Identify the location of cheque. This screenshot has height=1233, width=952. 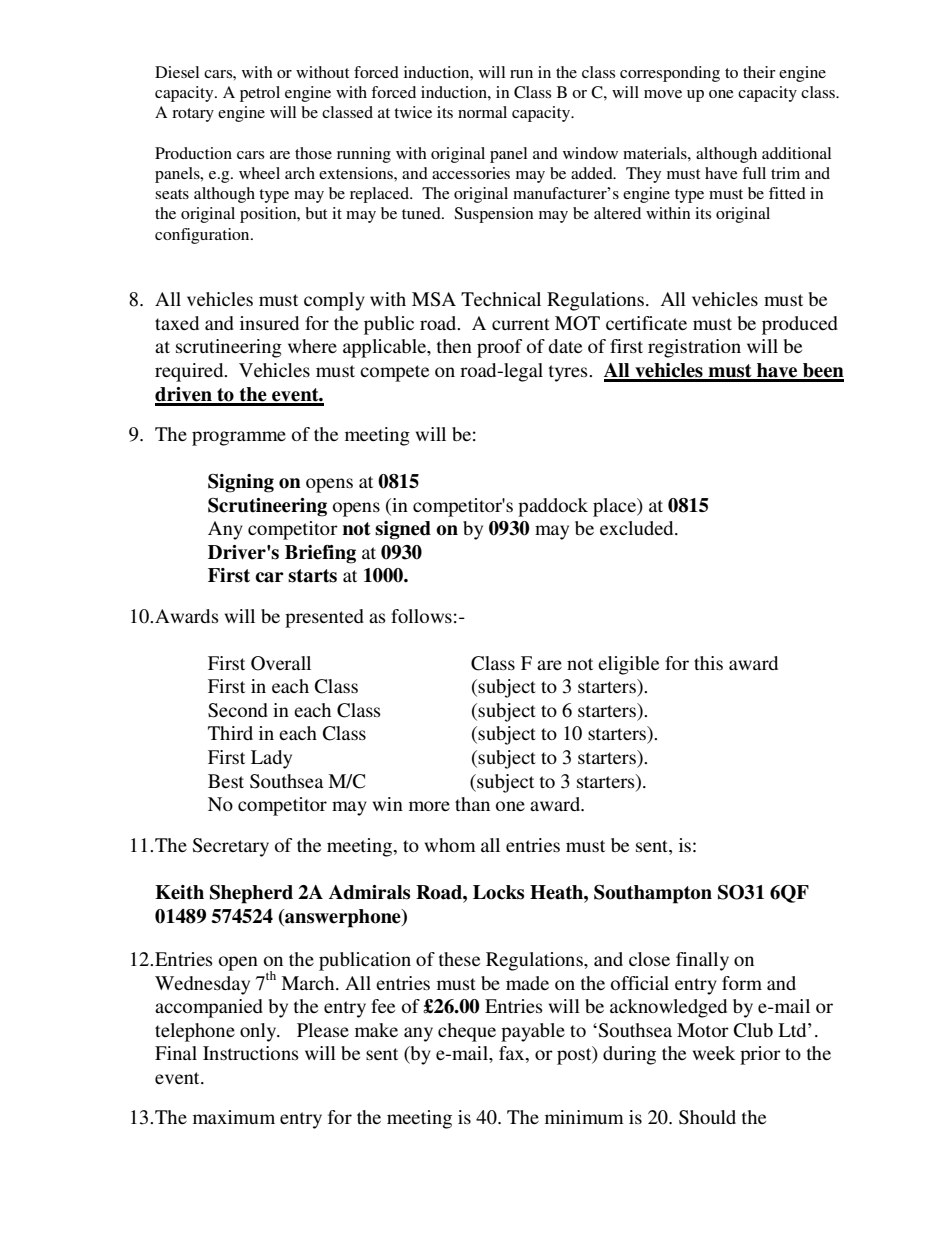
(467, 1032).
